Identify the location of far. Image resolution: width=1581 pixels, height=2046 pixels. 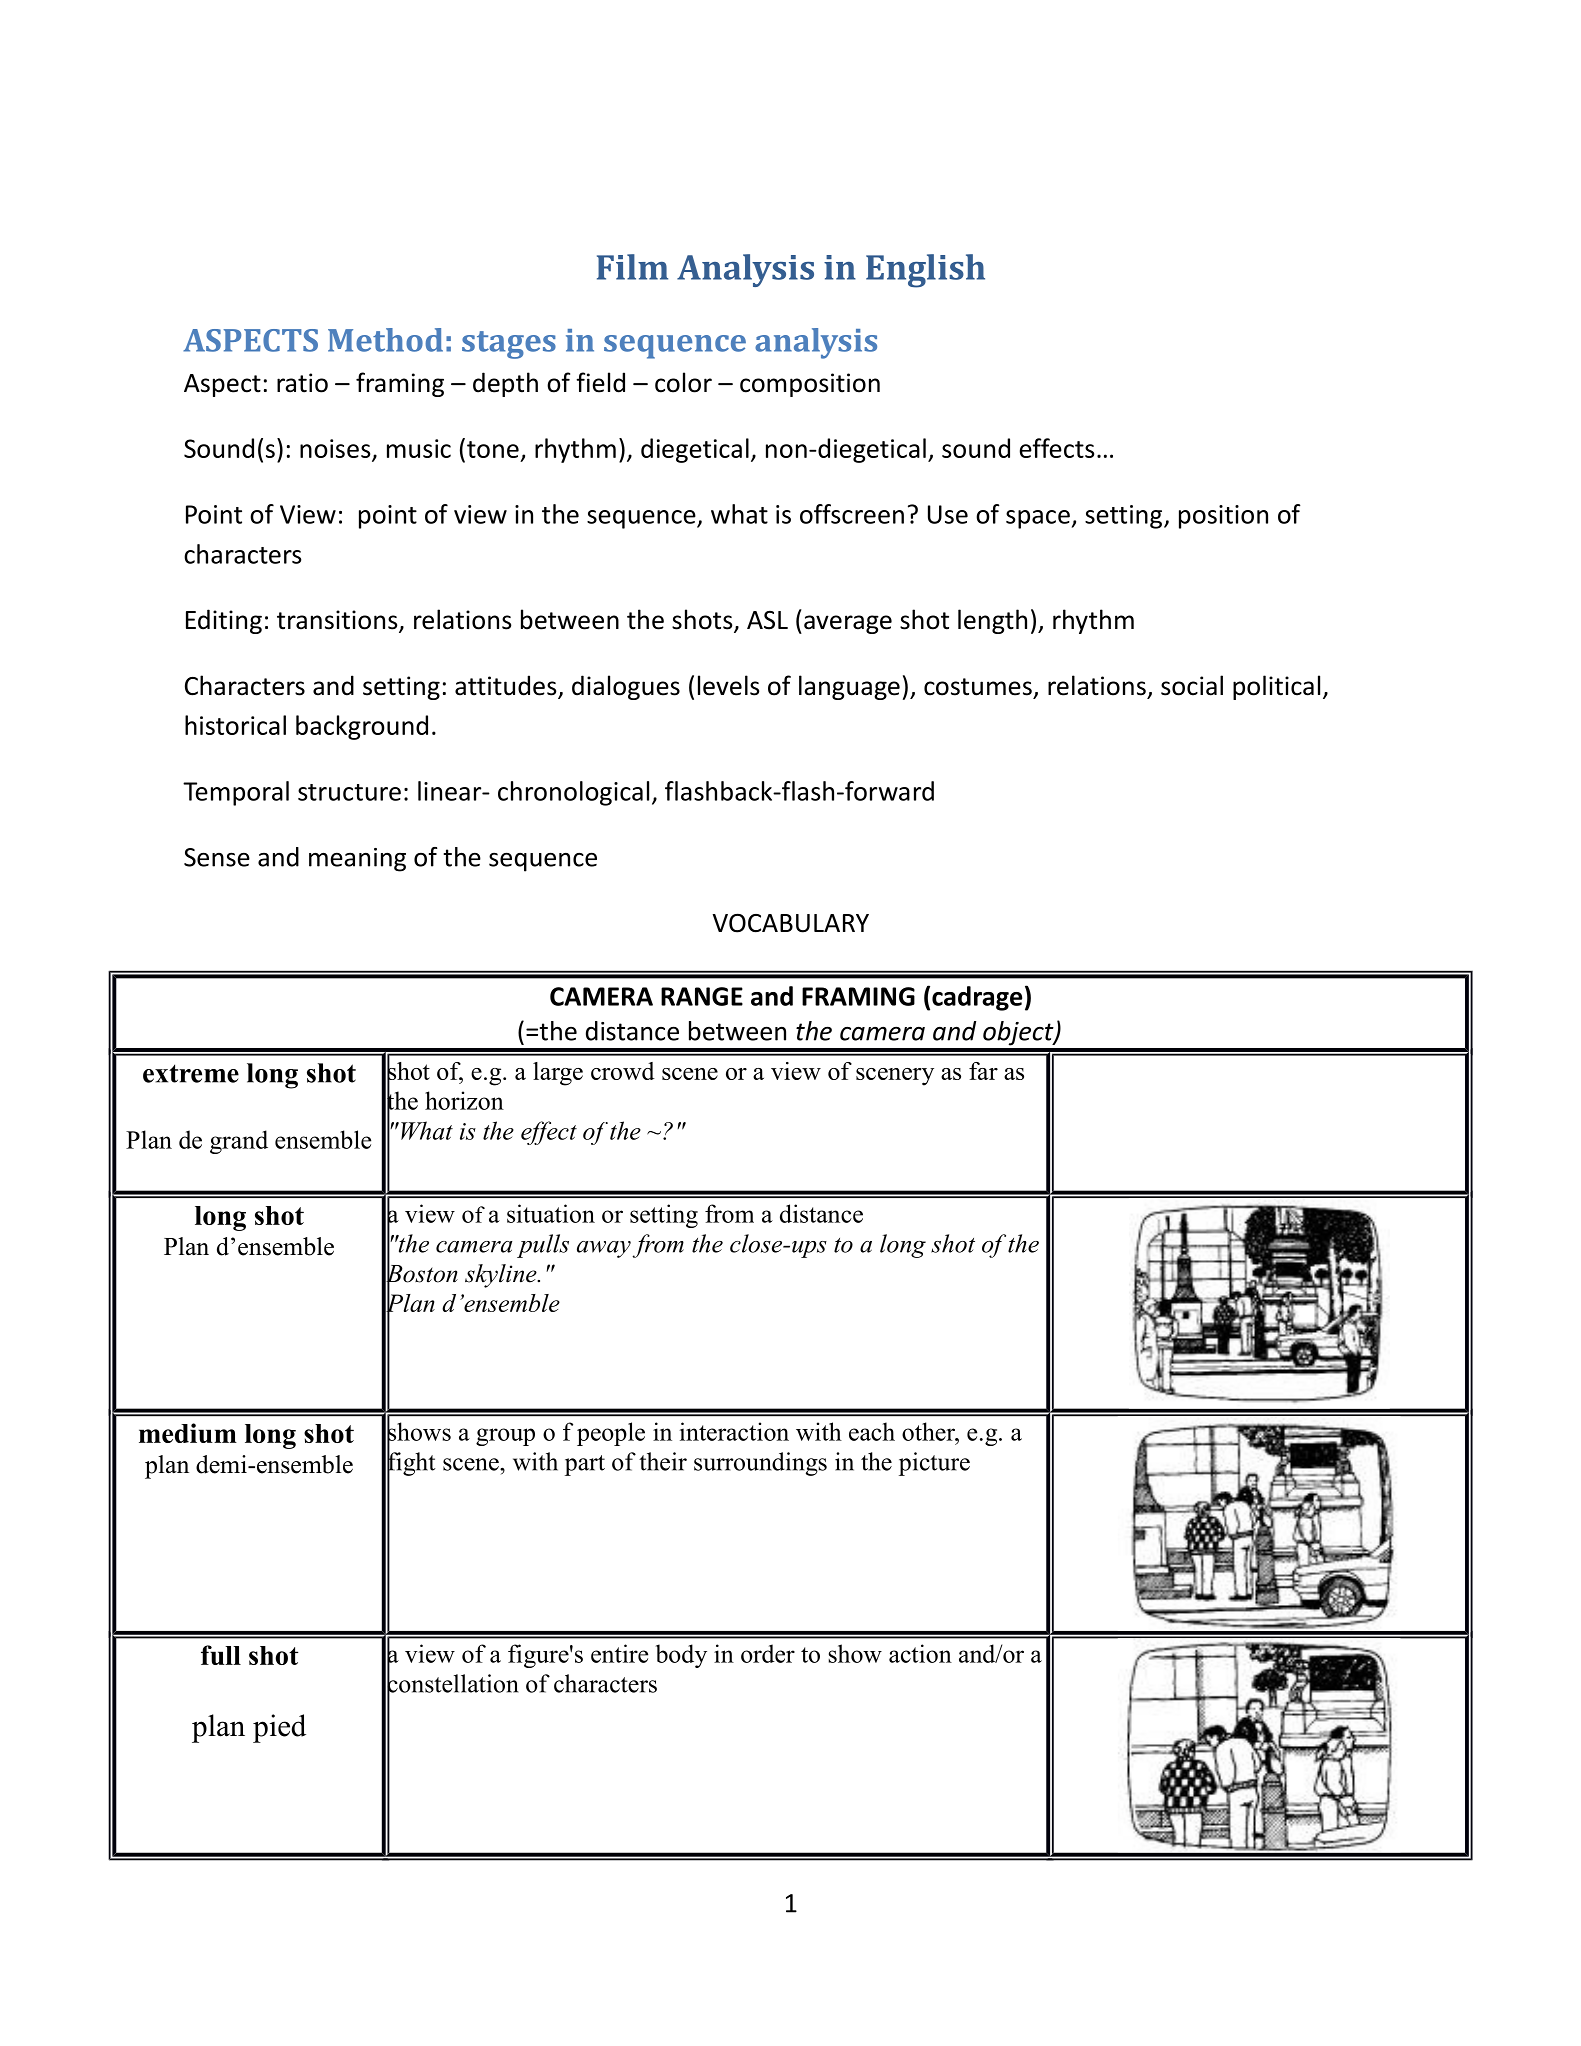
(983, 1071).
